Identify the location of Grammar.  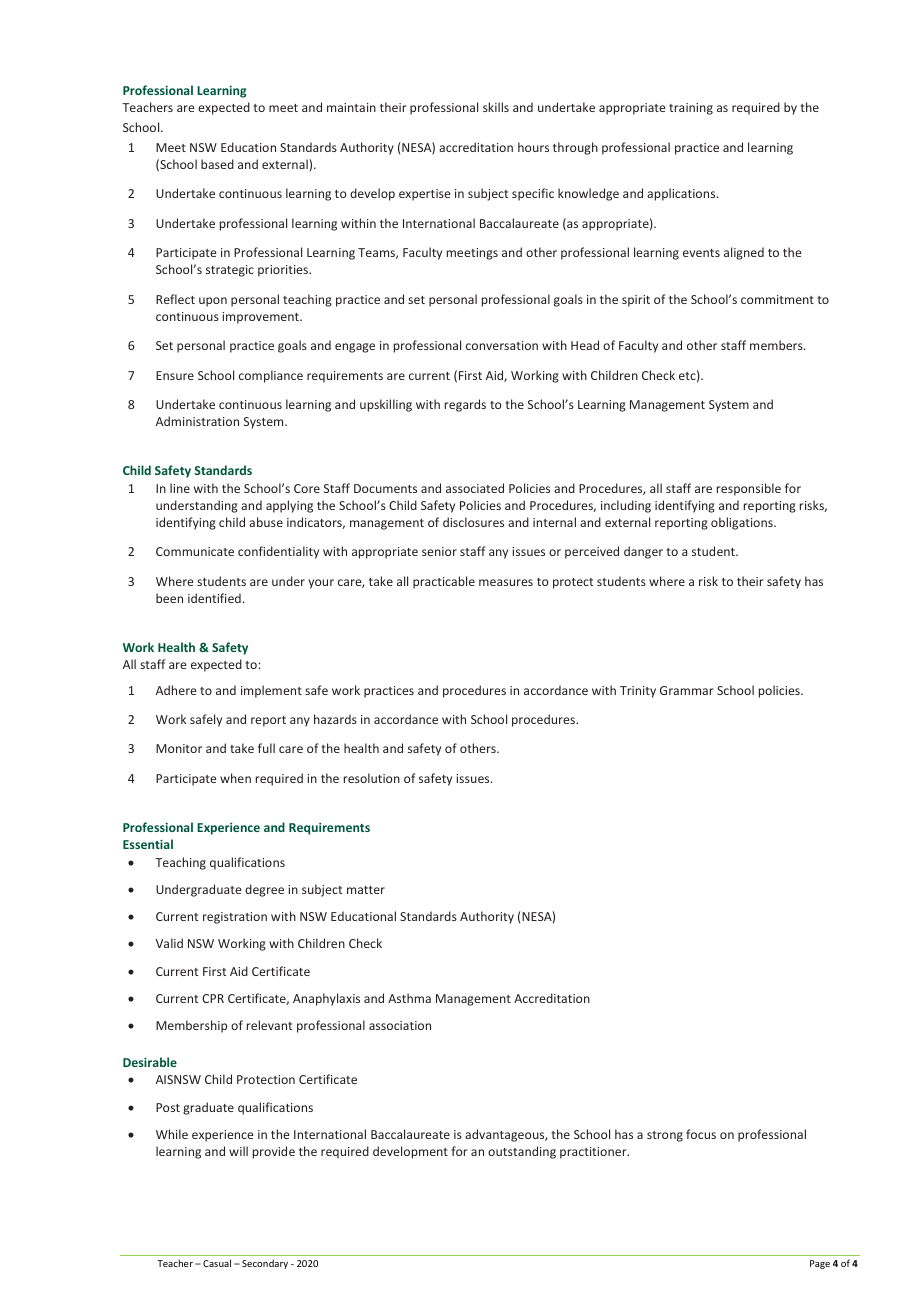
(686, 690).
